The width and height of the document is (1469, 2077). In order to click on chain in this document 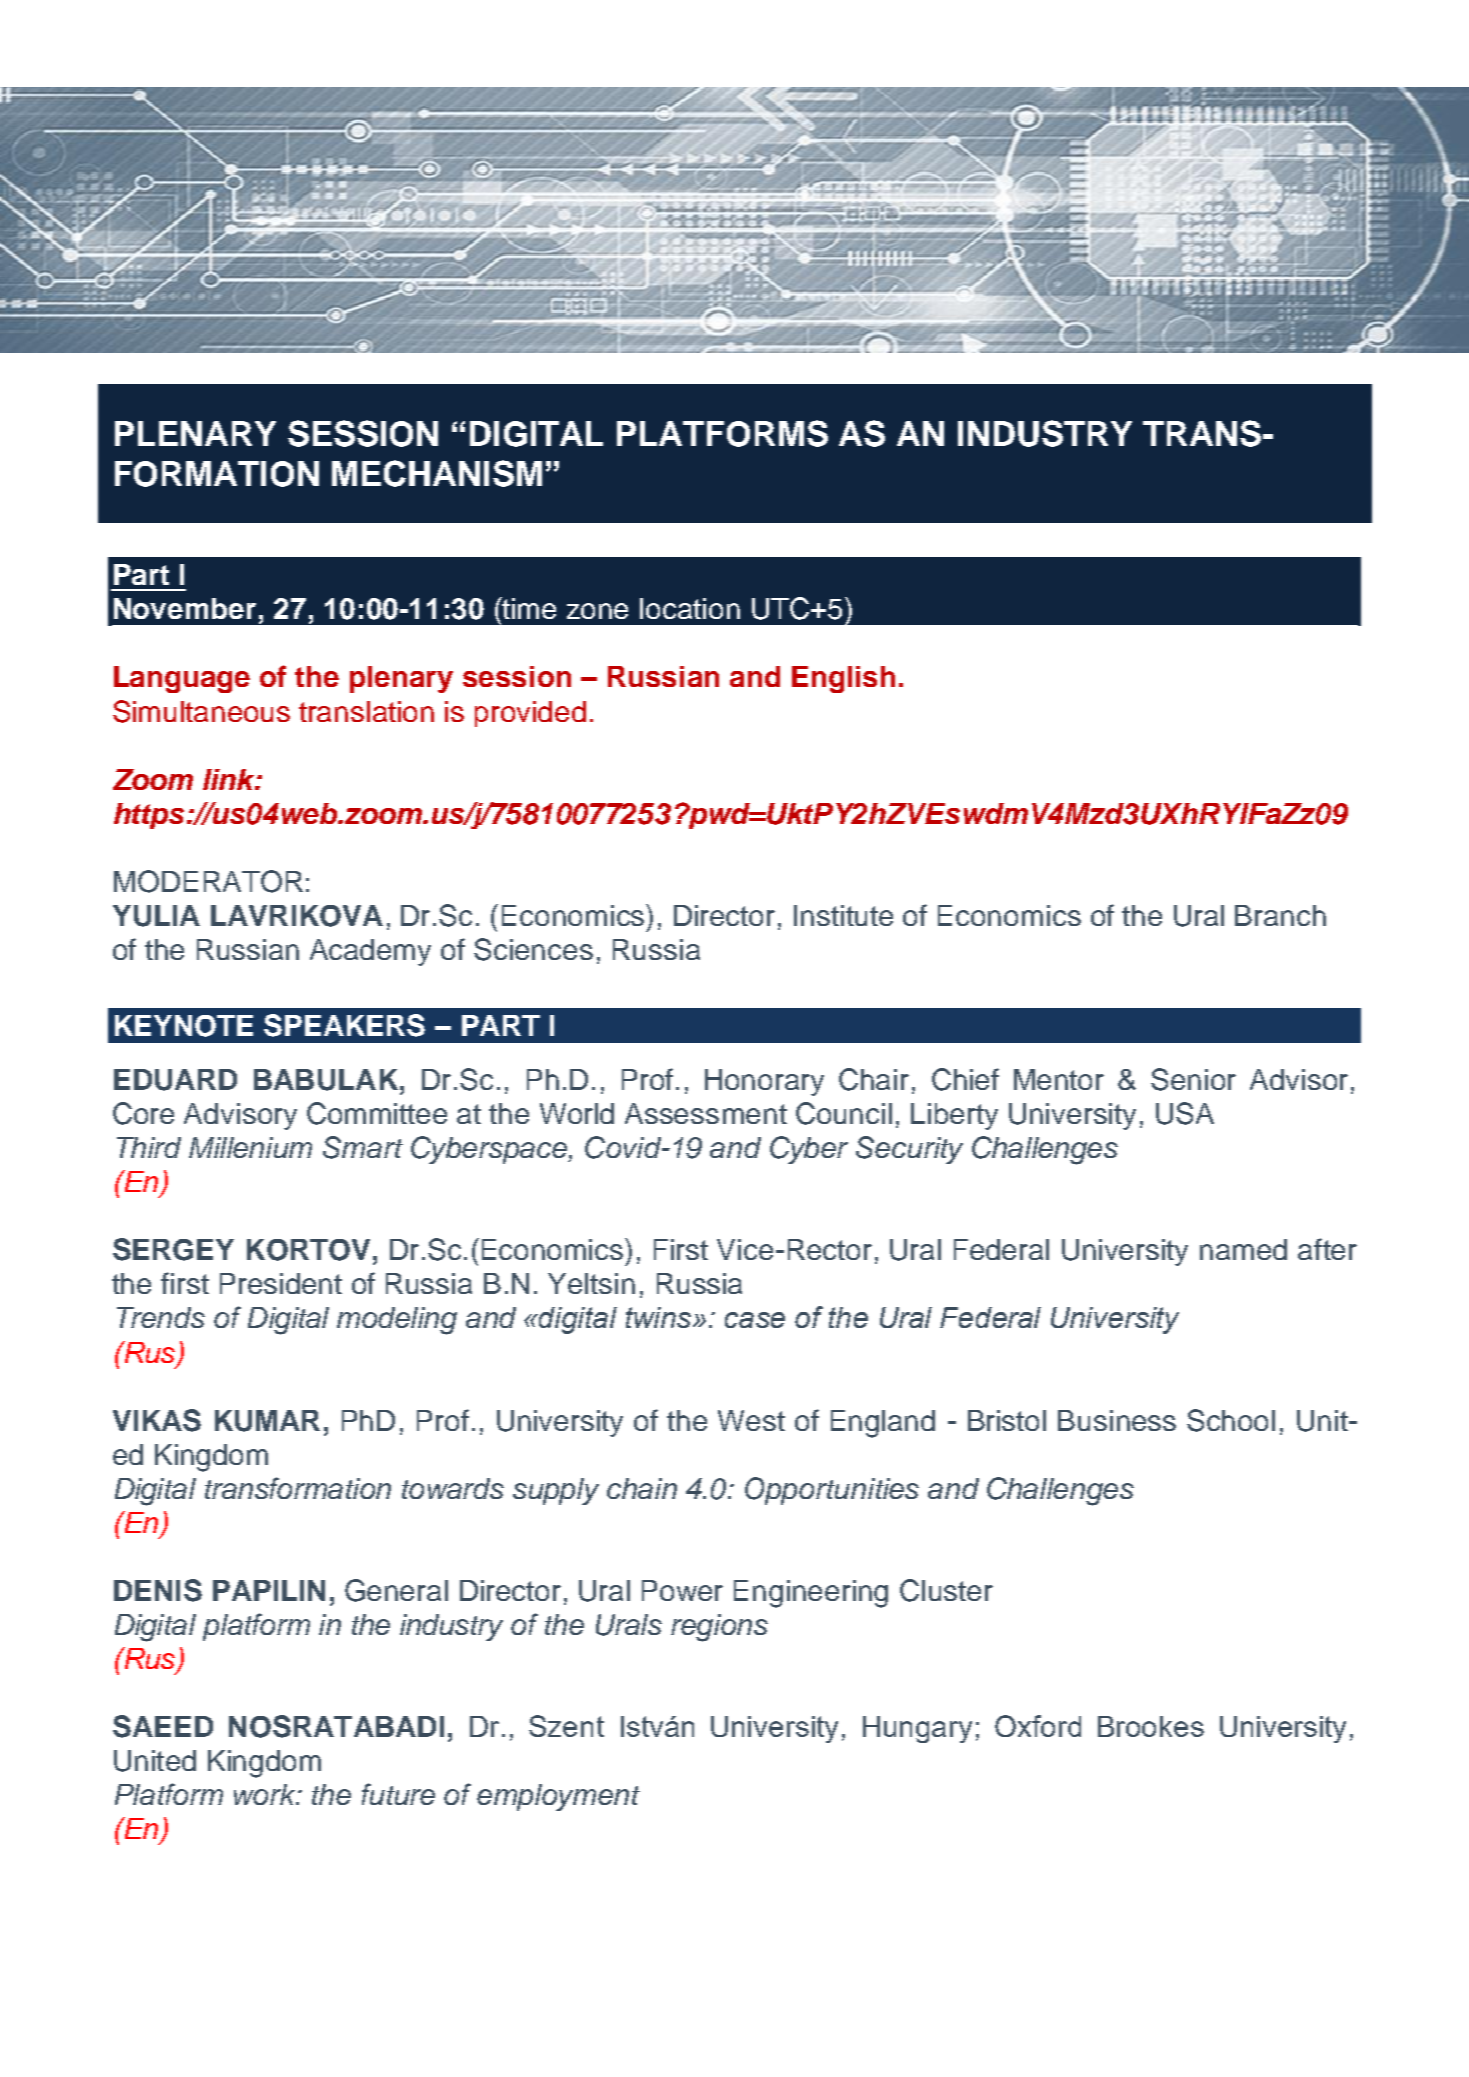, I will do `click(642, 1488)`.
